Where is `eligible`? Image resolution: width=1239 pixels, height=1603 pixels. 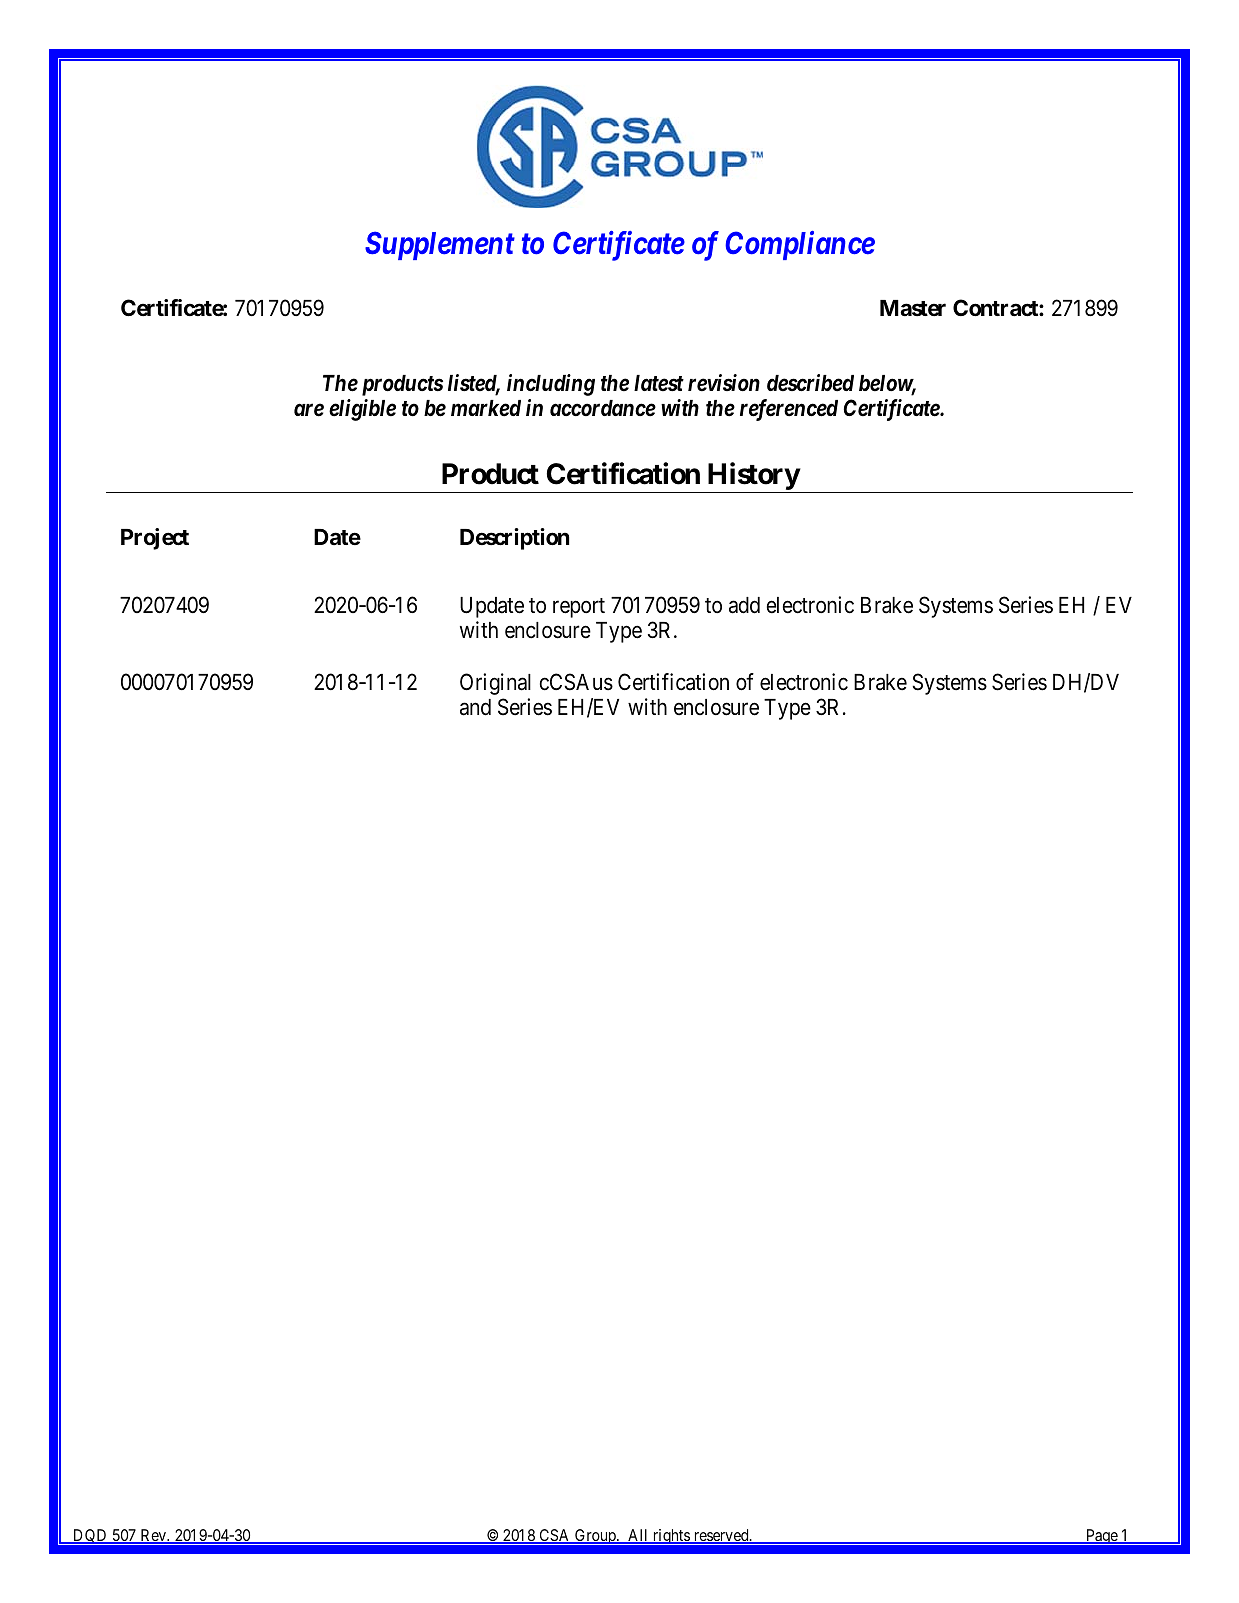 eligible is located at coordinates (362, 410).
